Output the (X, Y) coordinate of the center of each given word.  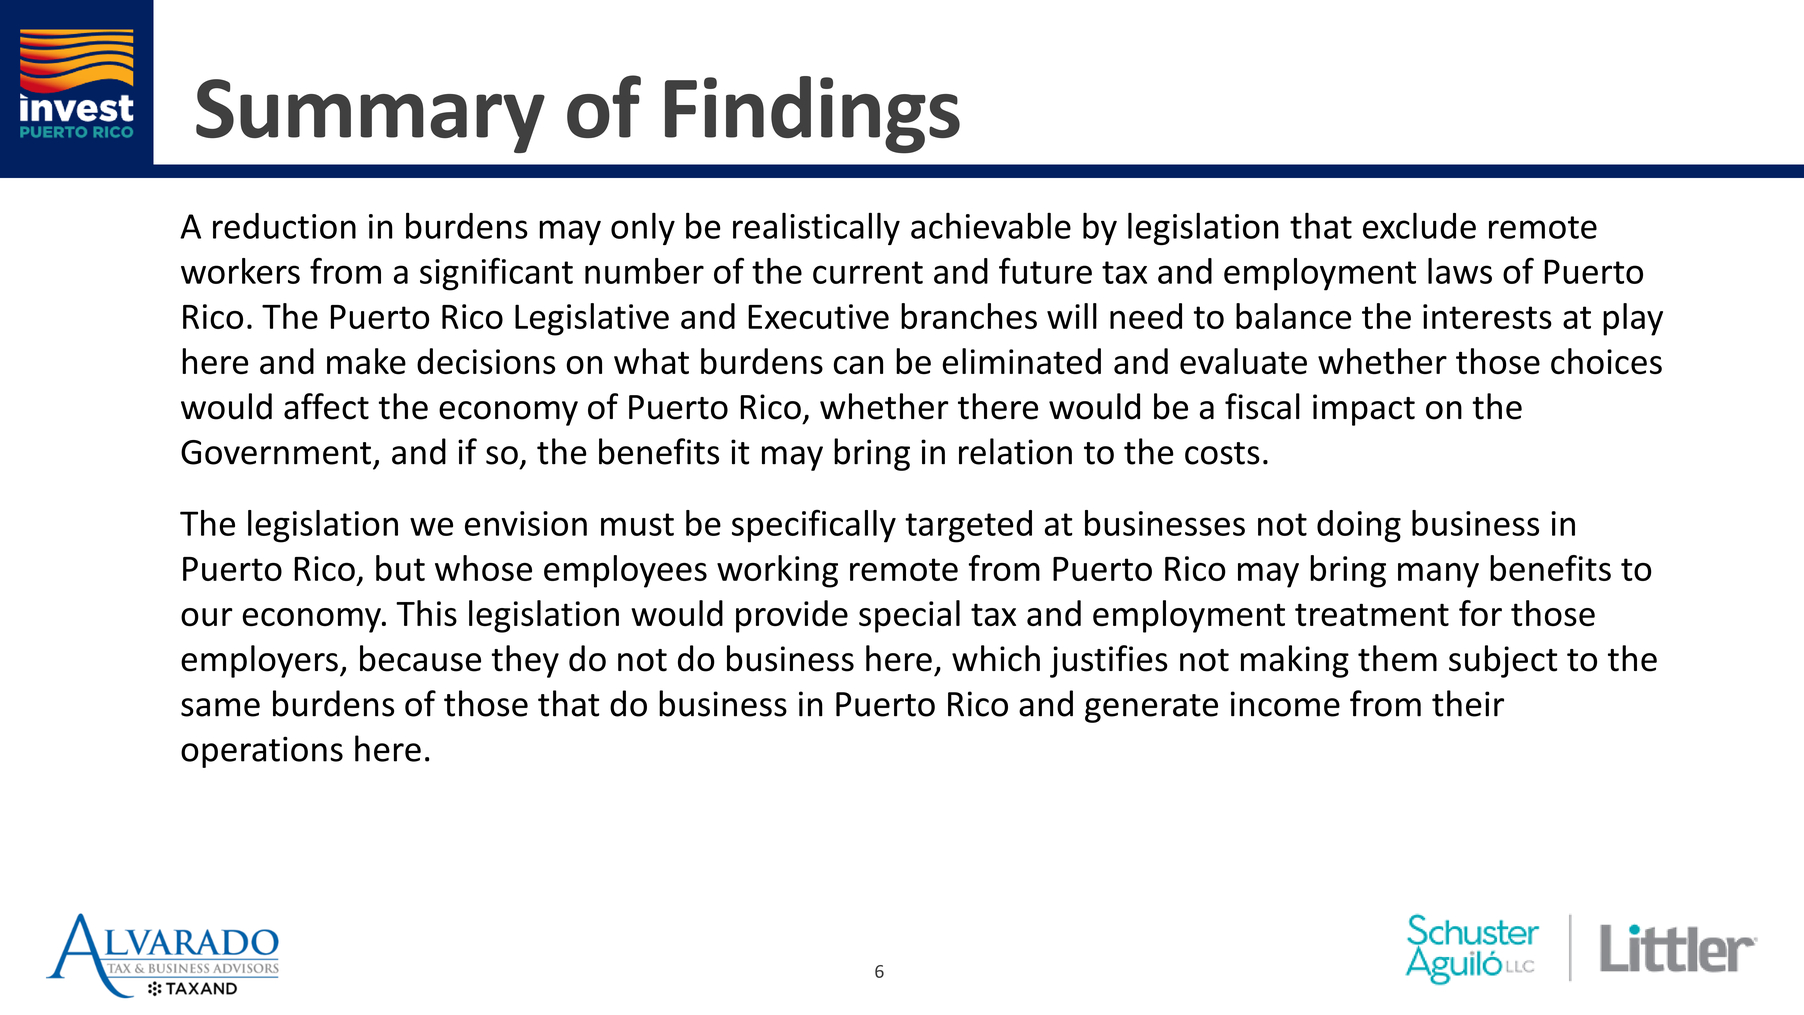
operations (262, 752)
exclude (1419, 226)
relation (1015, 451)
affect (326, 406)
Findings (812, 115)
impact (1364, 410)
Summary (370, 116)
